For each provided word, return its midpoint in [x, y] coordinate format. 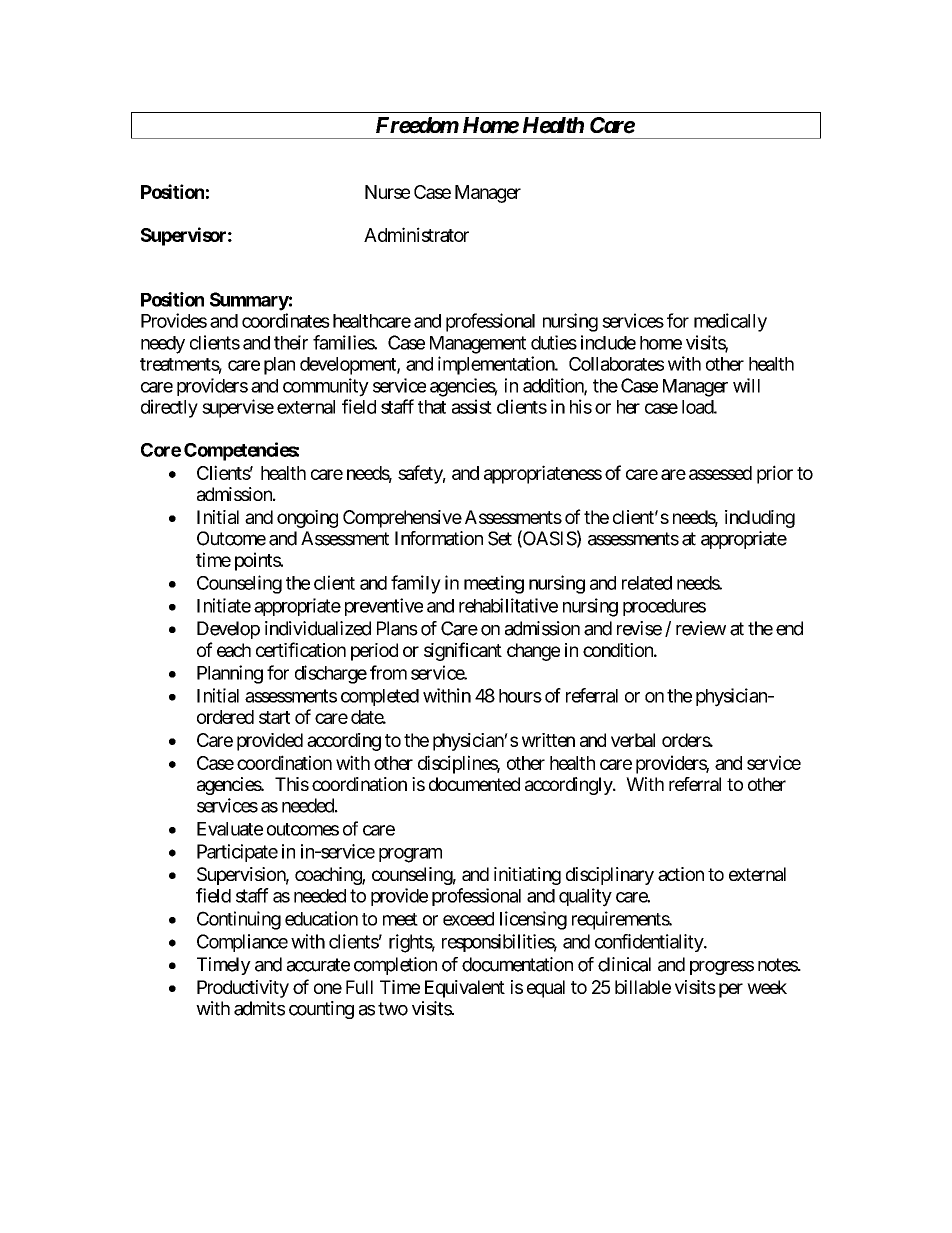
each [234, 650]
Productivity [243, 989]
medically [730, 322]
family [416, 584]
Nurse [387, 192]
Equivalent [465, 989]
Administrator [416, 234]
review [701, 628]
